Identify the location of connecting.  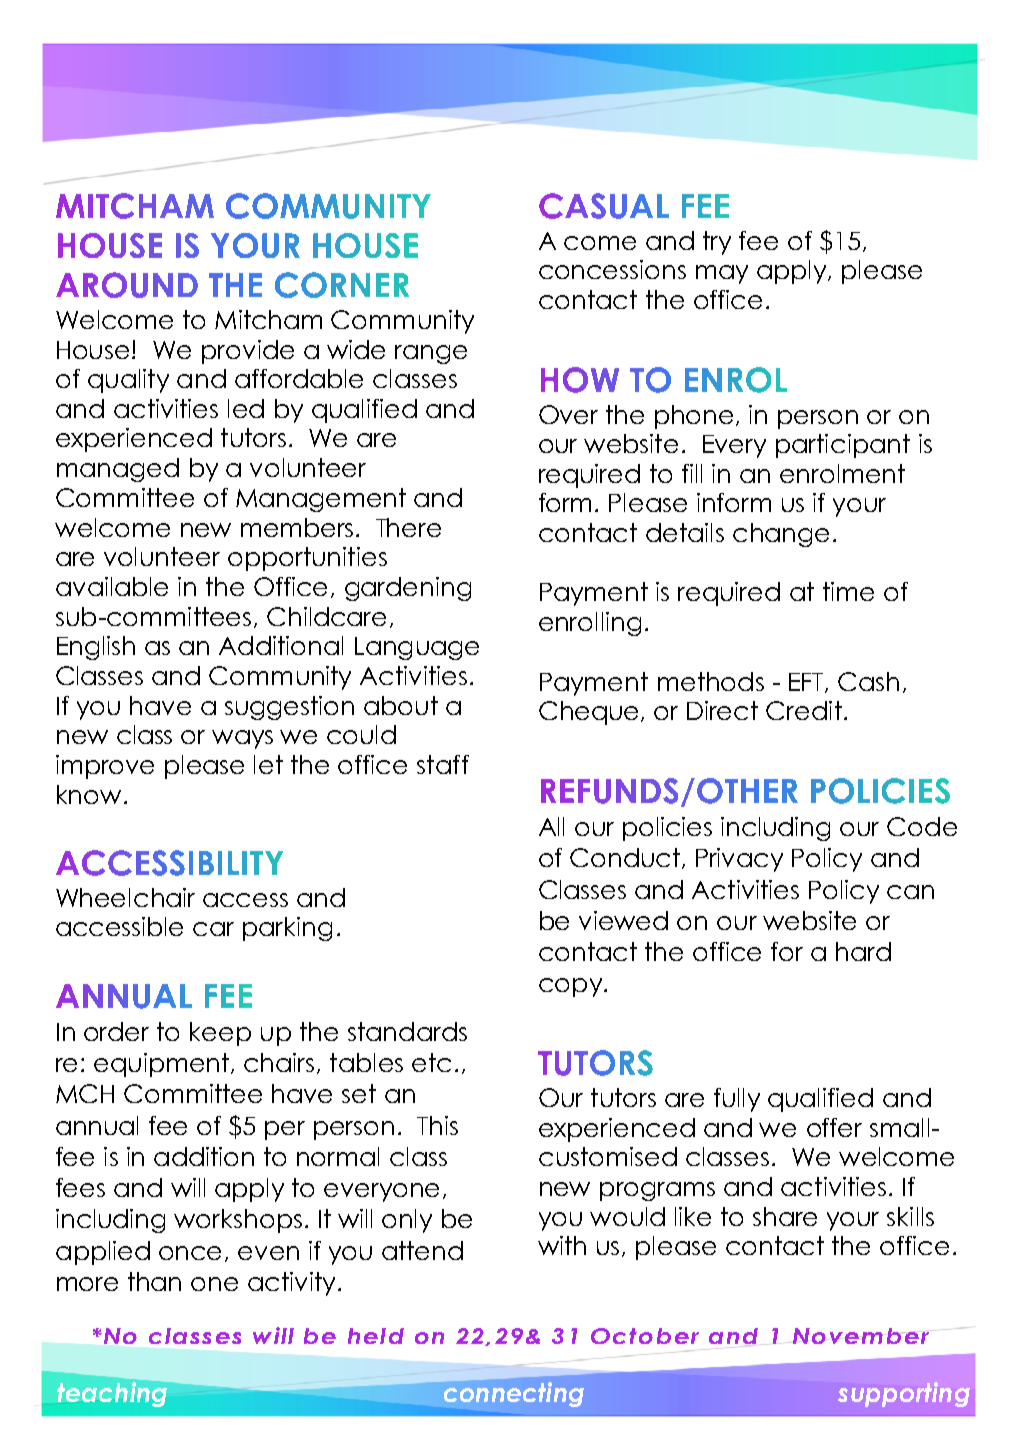
(512, 1393).
